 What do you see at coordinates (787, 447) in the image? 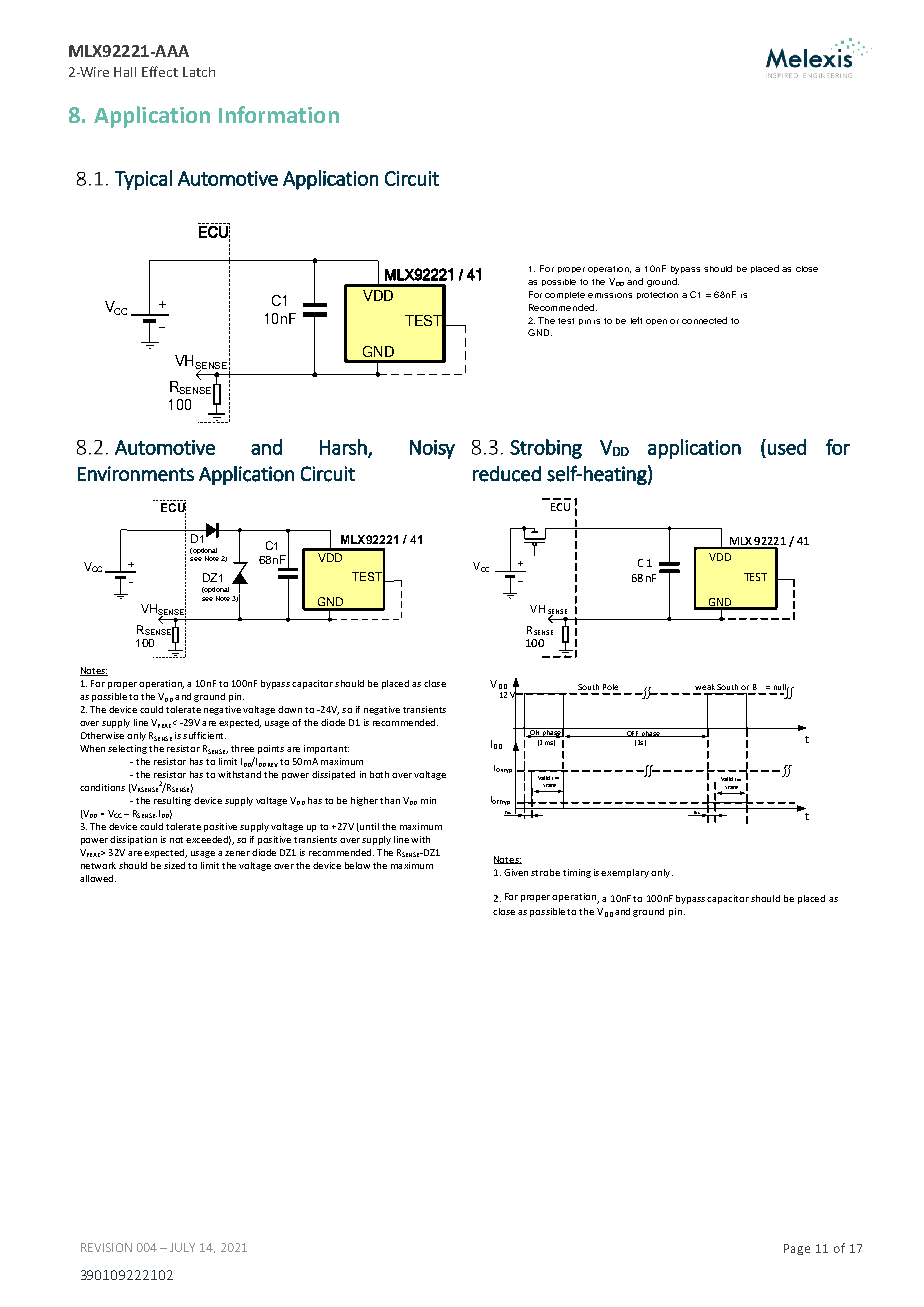
I see `used` at bounding box center [787, 447].
